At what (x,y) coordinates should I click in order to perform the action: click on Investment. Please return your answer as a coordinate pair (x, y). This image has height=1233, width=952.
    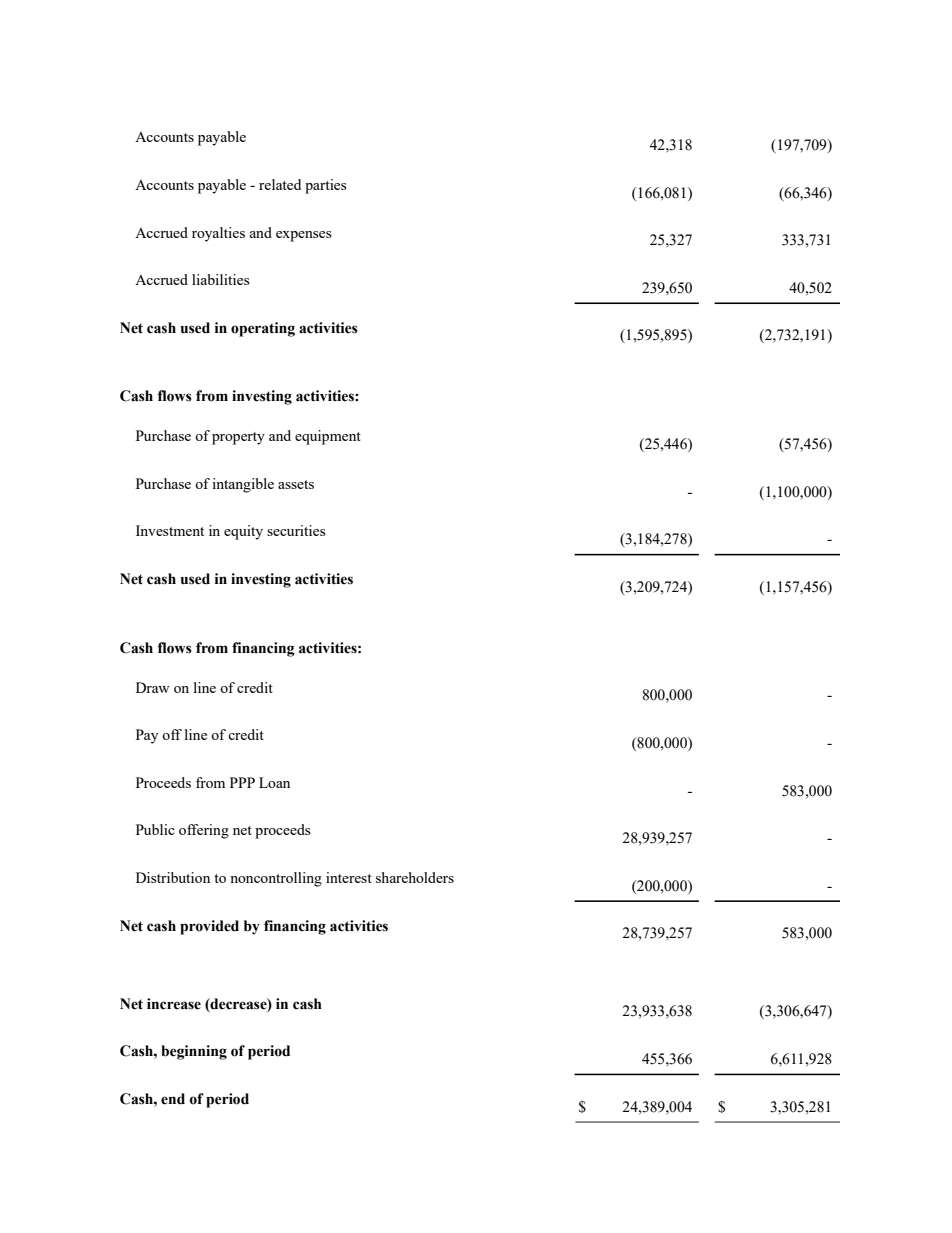
    Looking at the image, I should click on (170, 530).
